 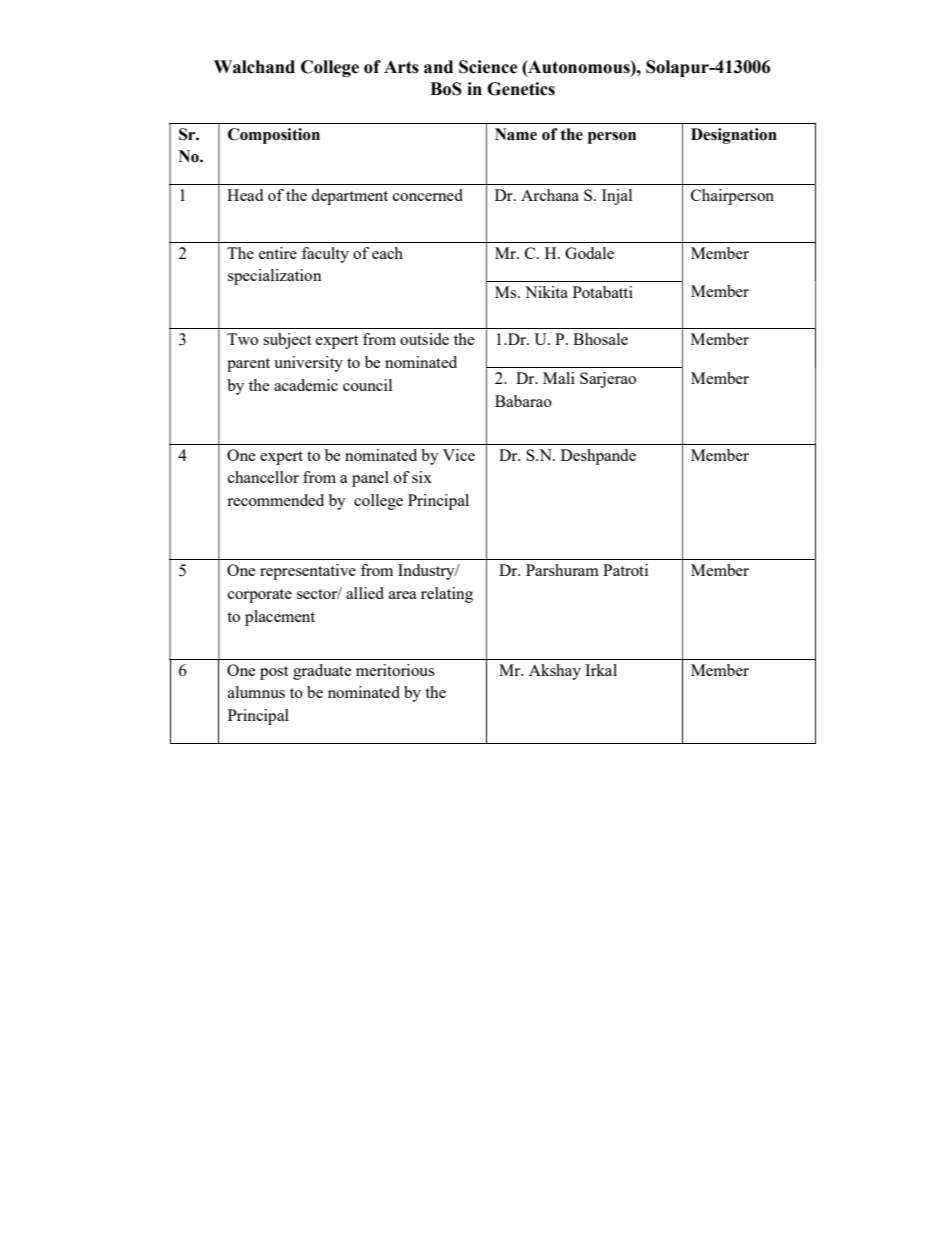 What do you see at coordinates (488, 67) in the screenshot?
I see `Science` at bounding box center [488, 67].
